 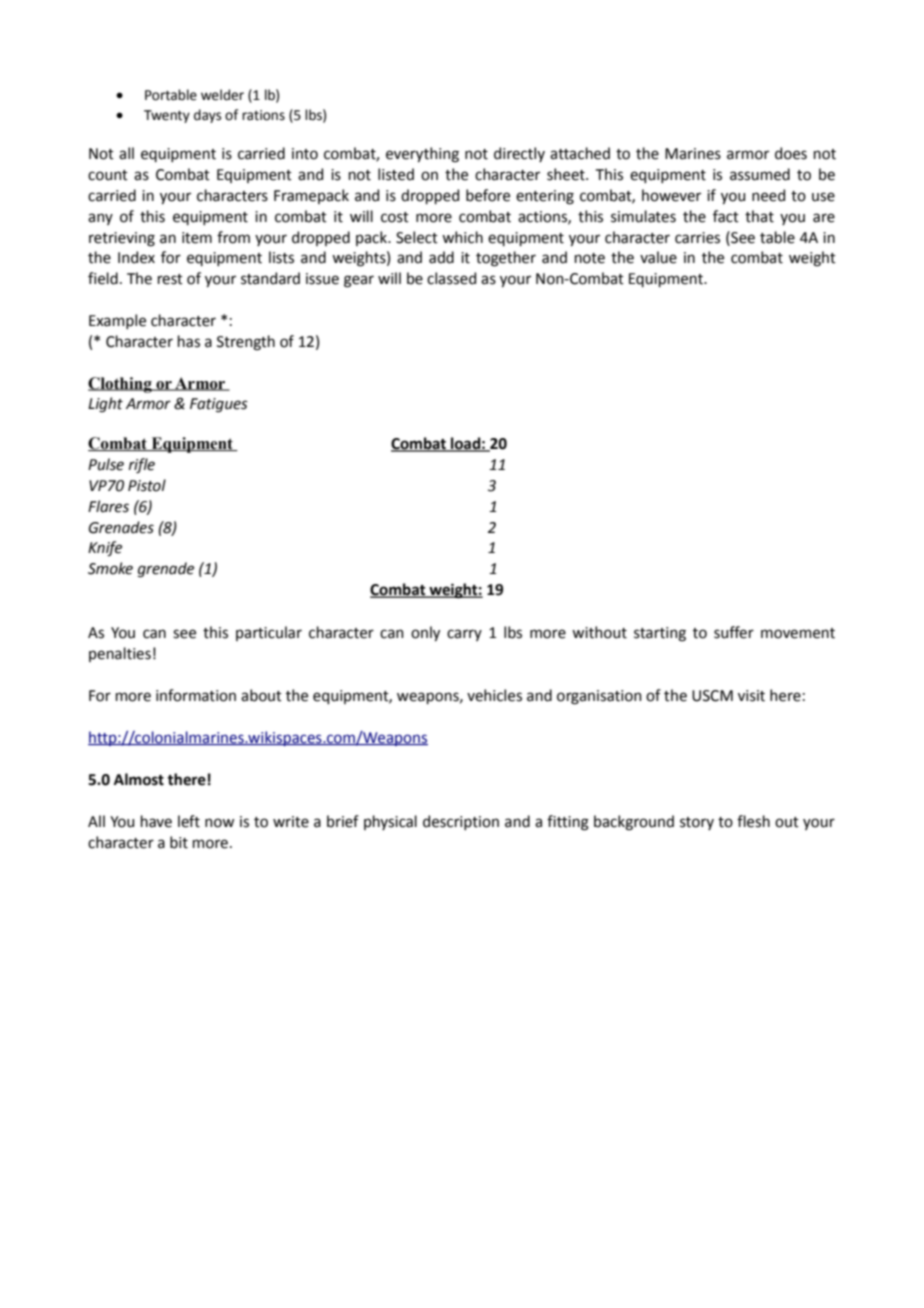 What do you see at coordinates (422, 155) in the screenshot?
I see `everything` at bounding box center [422, 155].
